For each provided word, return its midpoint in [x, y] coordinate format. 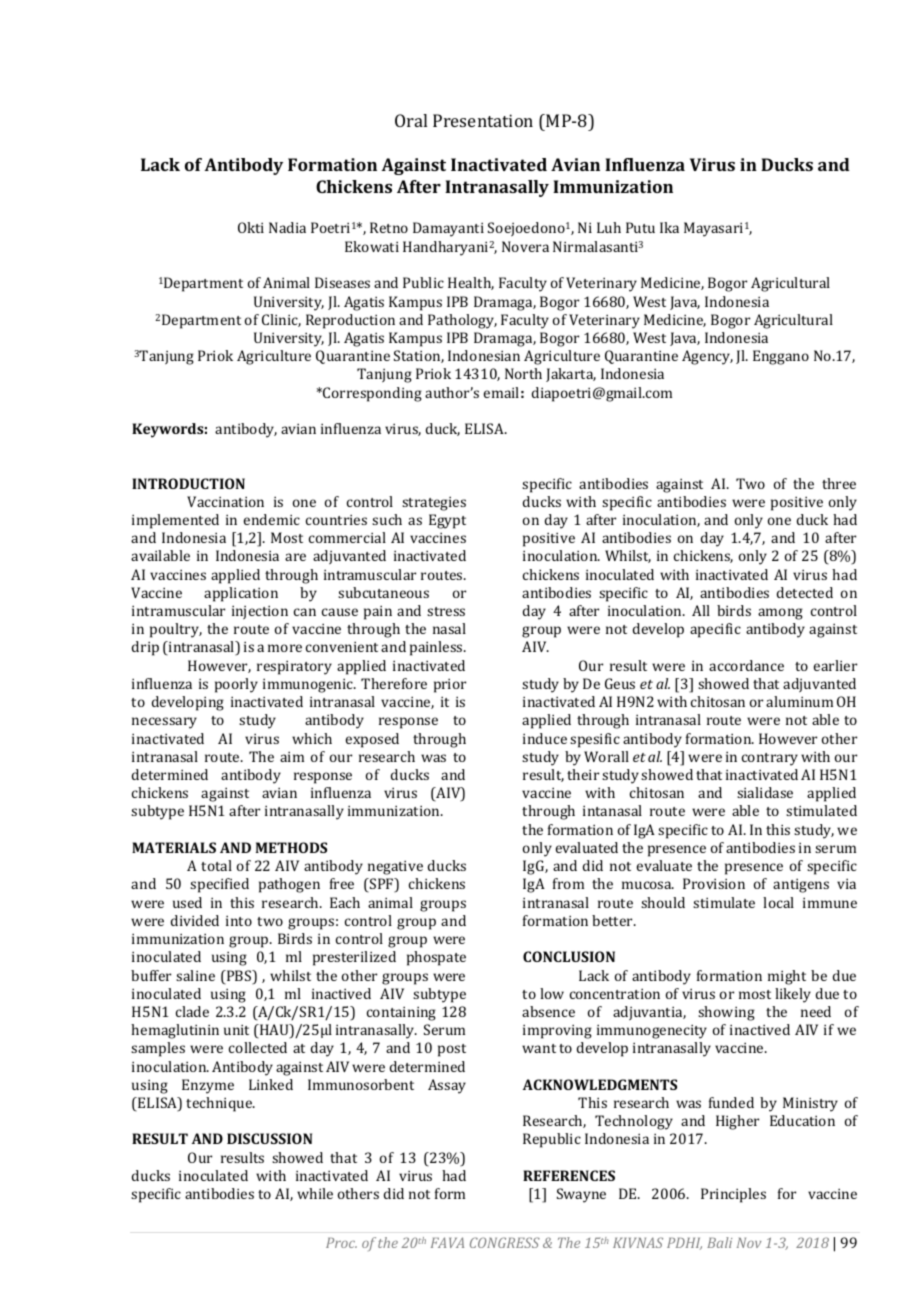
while [315, 1193]
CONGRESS [505, 1242]
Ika [669, 227]
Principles [733, 1195]
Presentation [483, 120]
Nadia [287, 227]
